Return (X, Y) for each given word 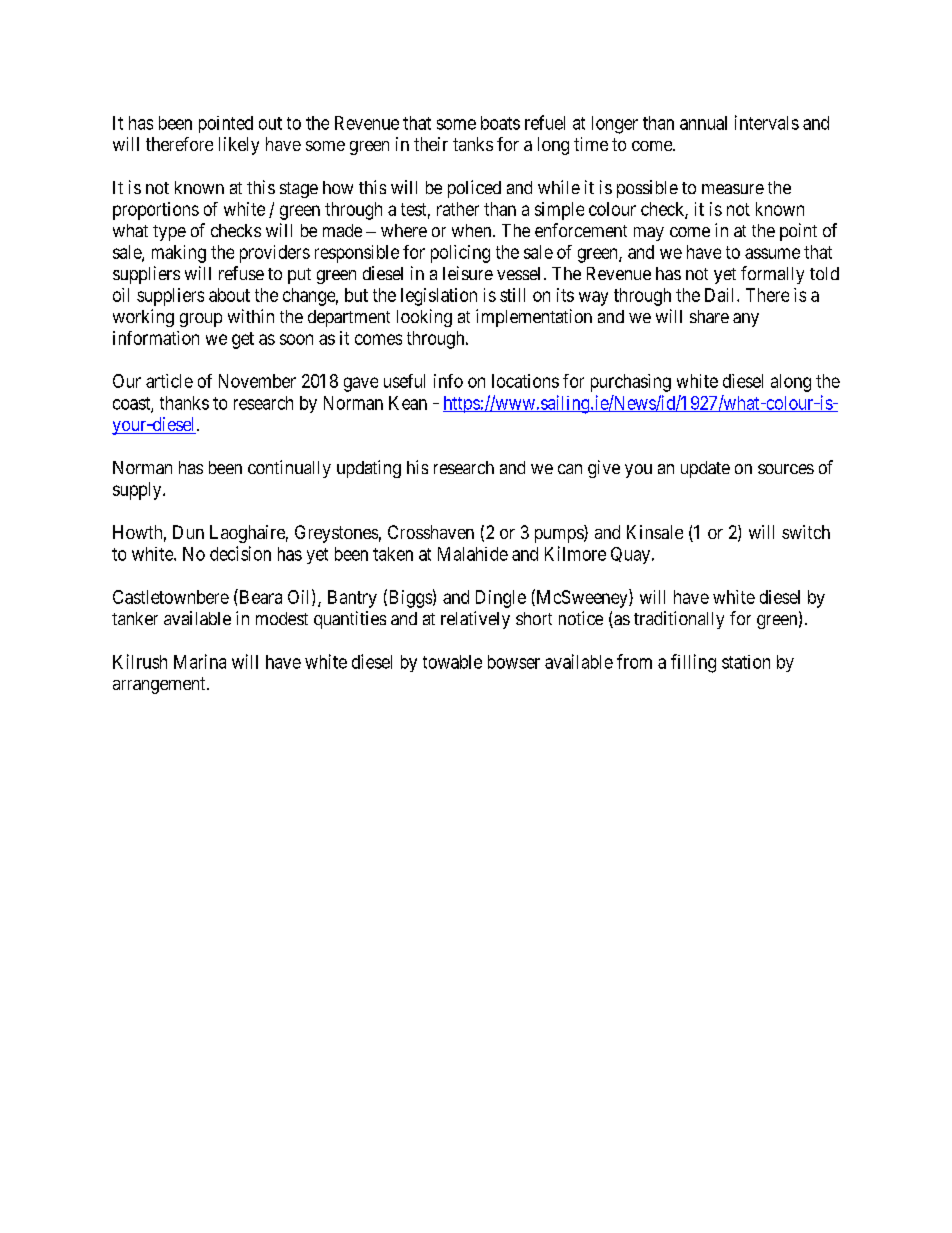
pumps (560, 536)
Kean (408, 403)
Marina (200, 661)
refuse (241, 273)
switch (806, 532)
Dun (188, 532)
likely (239, 146)
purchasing (631, 383)
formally (772, 275)
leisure (468, 273)
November (257, 381)
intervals (767, 122)
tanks (473, 144)
